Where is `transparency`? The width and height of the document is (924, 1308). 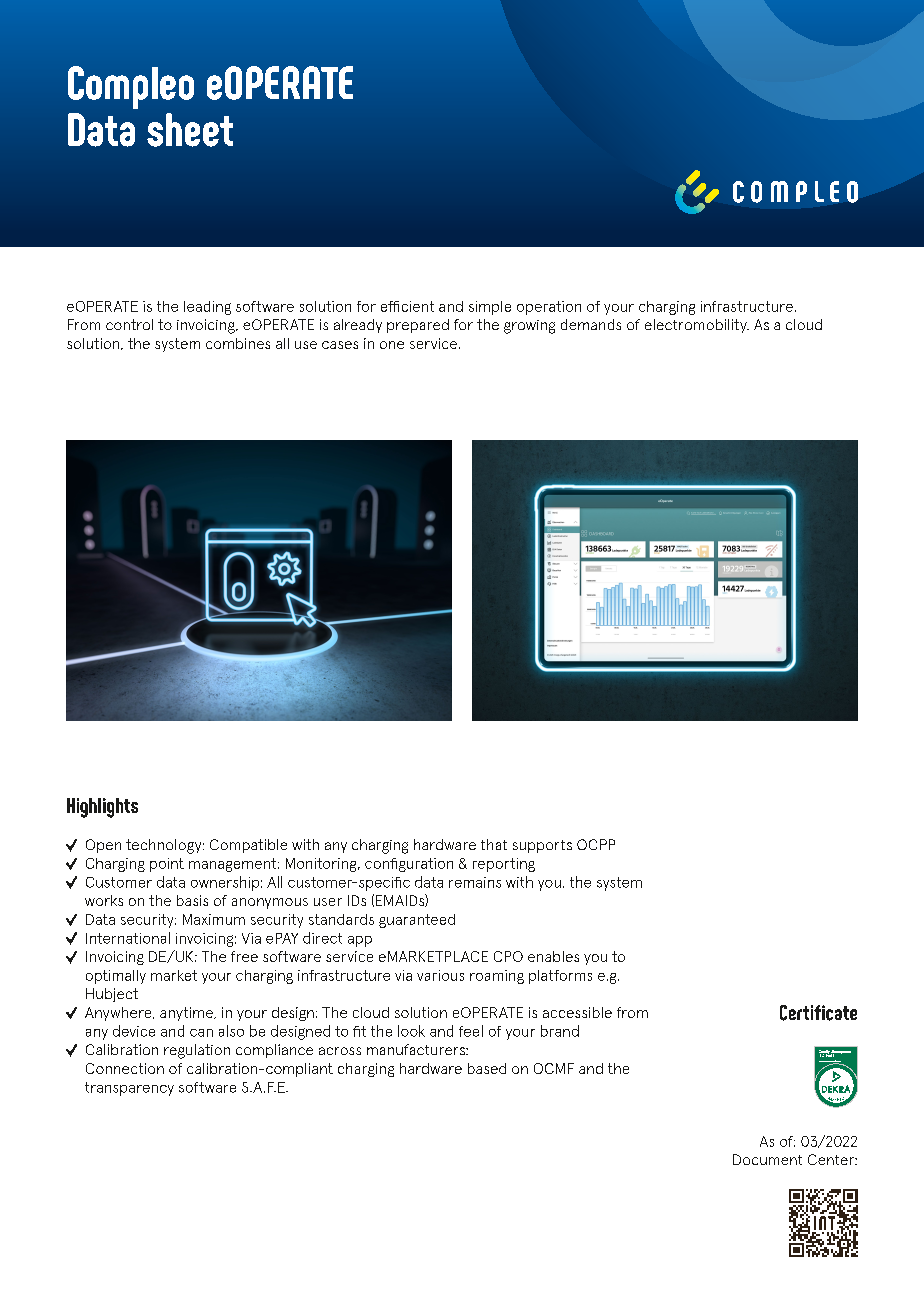 transparency is located at coordinates (129, 1089).
